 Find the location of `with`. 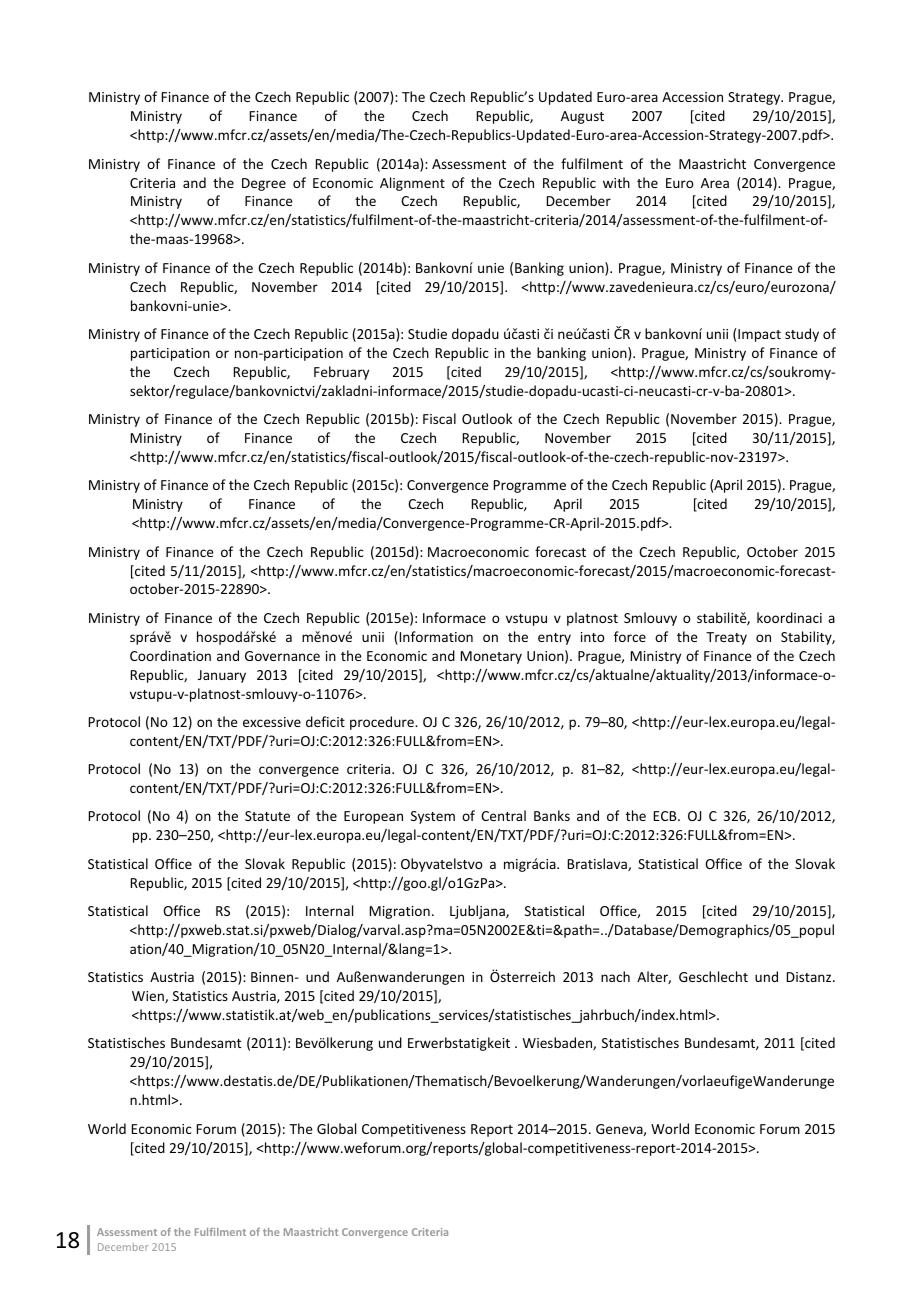

with is located at coordinates (616, 182).
